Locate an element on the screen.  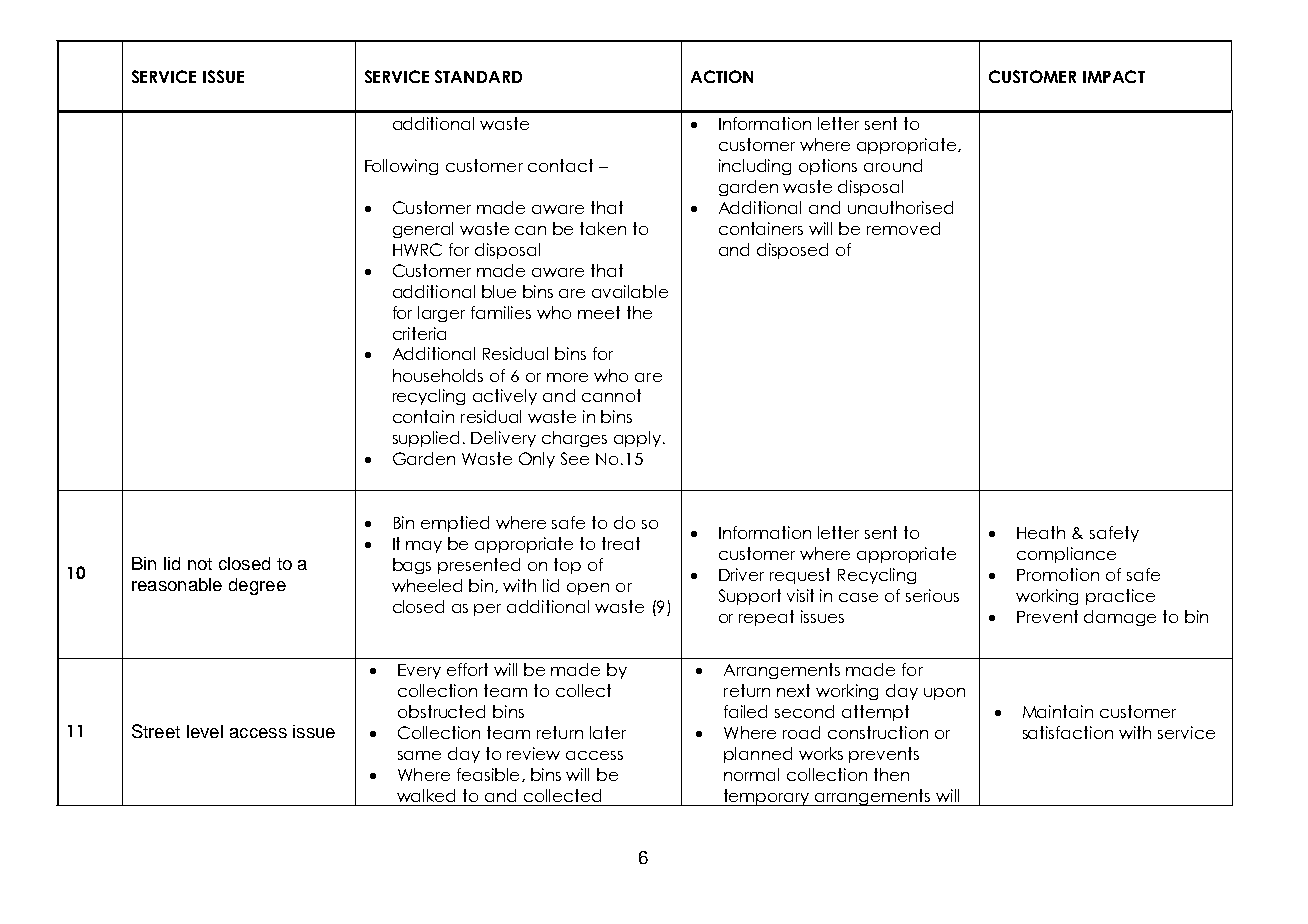
general is located at coordinates (423, 230).
